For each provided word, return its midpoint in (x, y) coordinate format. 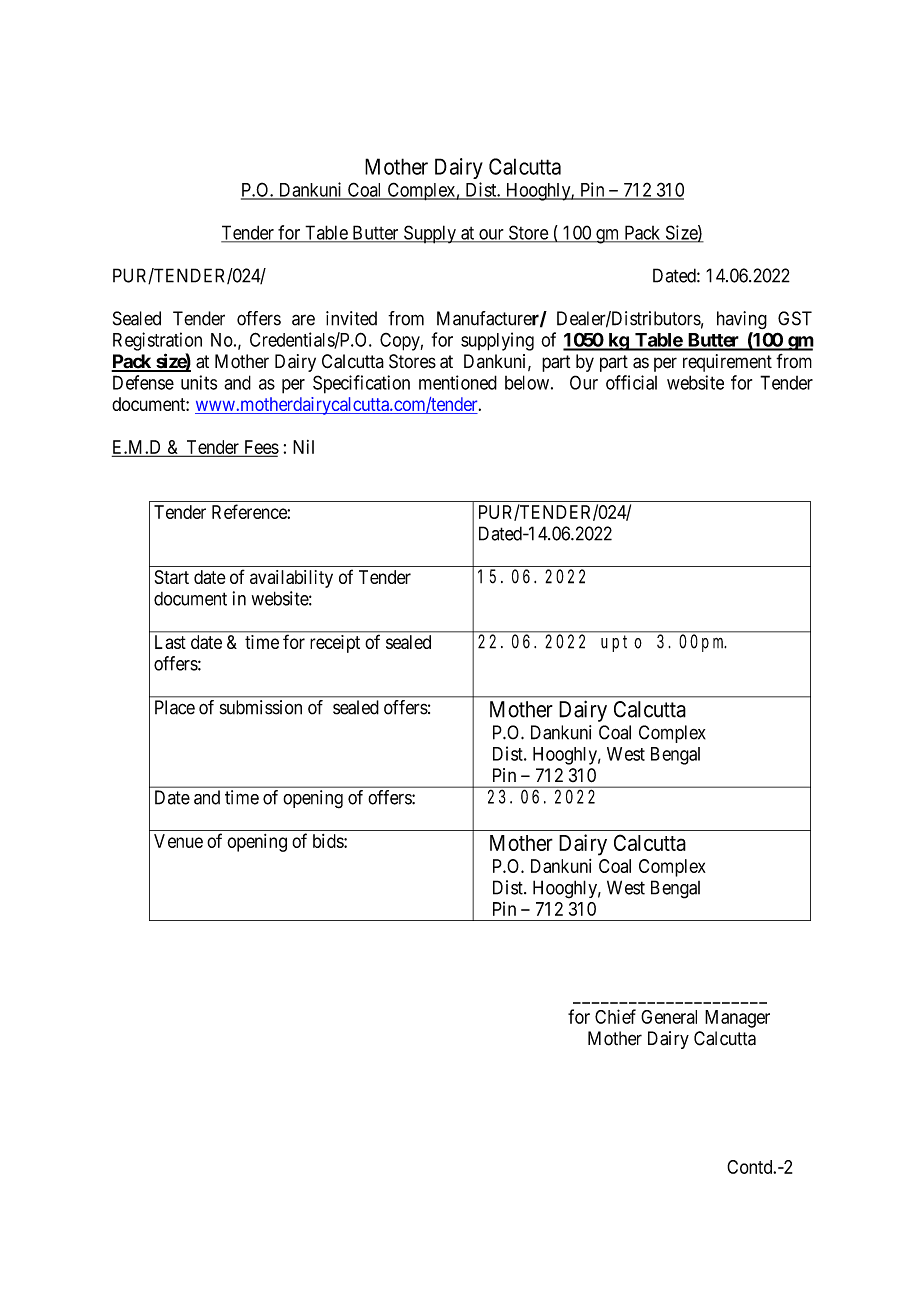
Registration (157, 341)
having (742, 320)
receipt (335, 644)
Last (170, 642)
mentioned (458, 382)
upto (621, 643)
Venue (178, 841)
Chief (615, 1016)
